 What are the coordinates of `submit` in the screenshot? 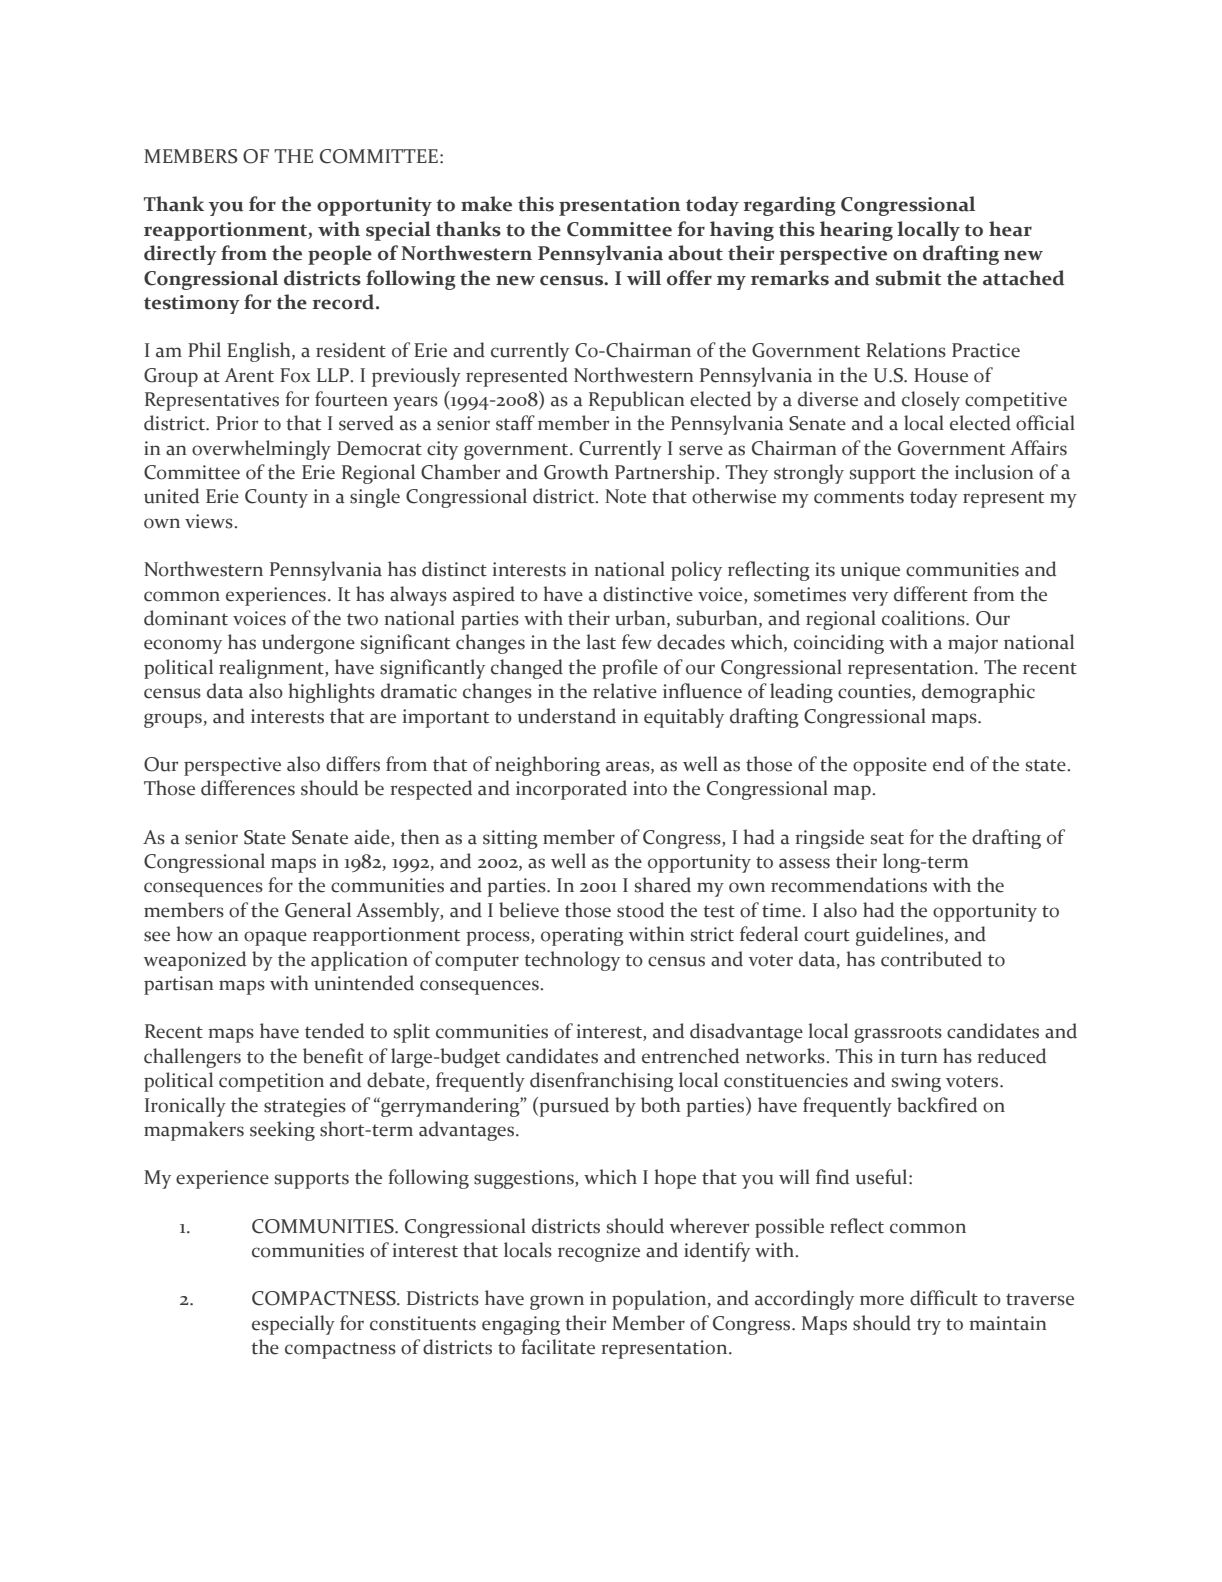 It's located at (908, 278).
